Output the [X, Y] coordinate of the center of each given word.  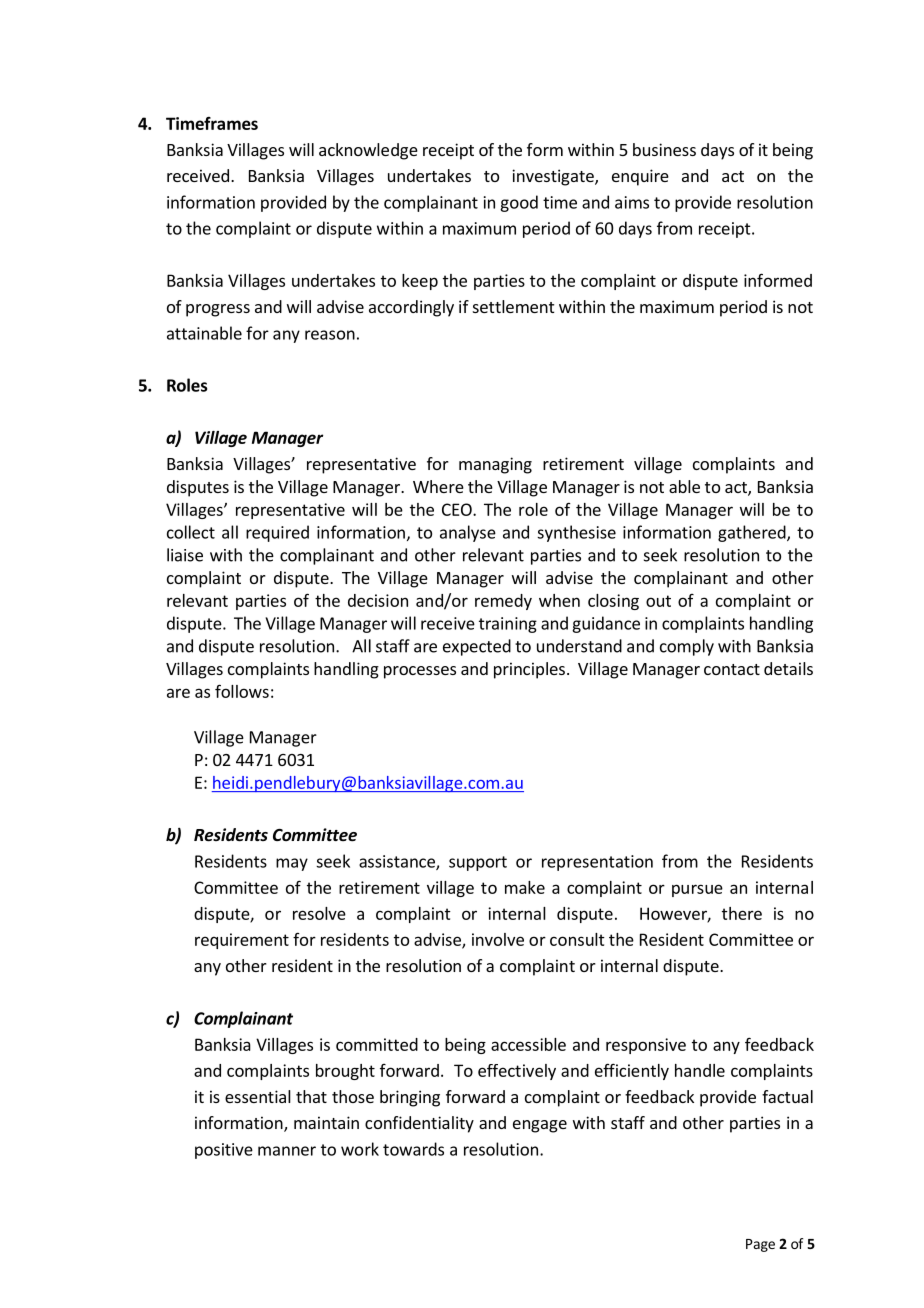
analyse [468, 533]
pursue [697, 890]
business [664, 149]
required [277, 533]
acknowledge [368, 151]
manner [287, 1151]
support [478, 863]
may [292, 864]
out [658, 601]
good [519, 203]
